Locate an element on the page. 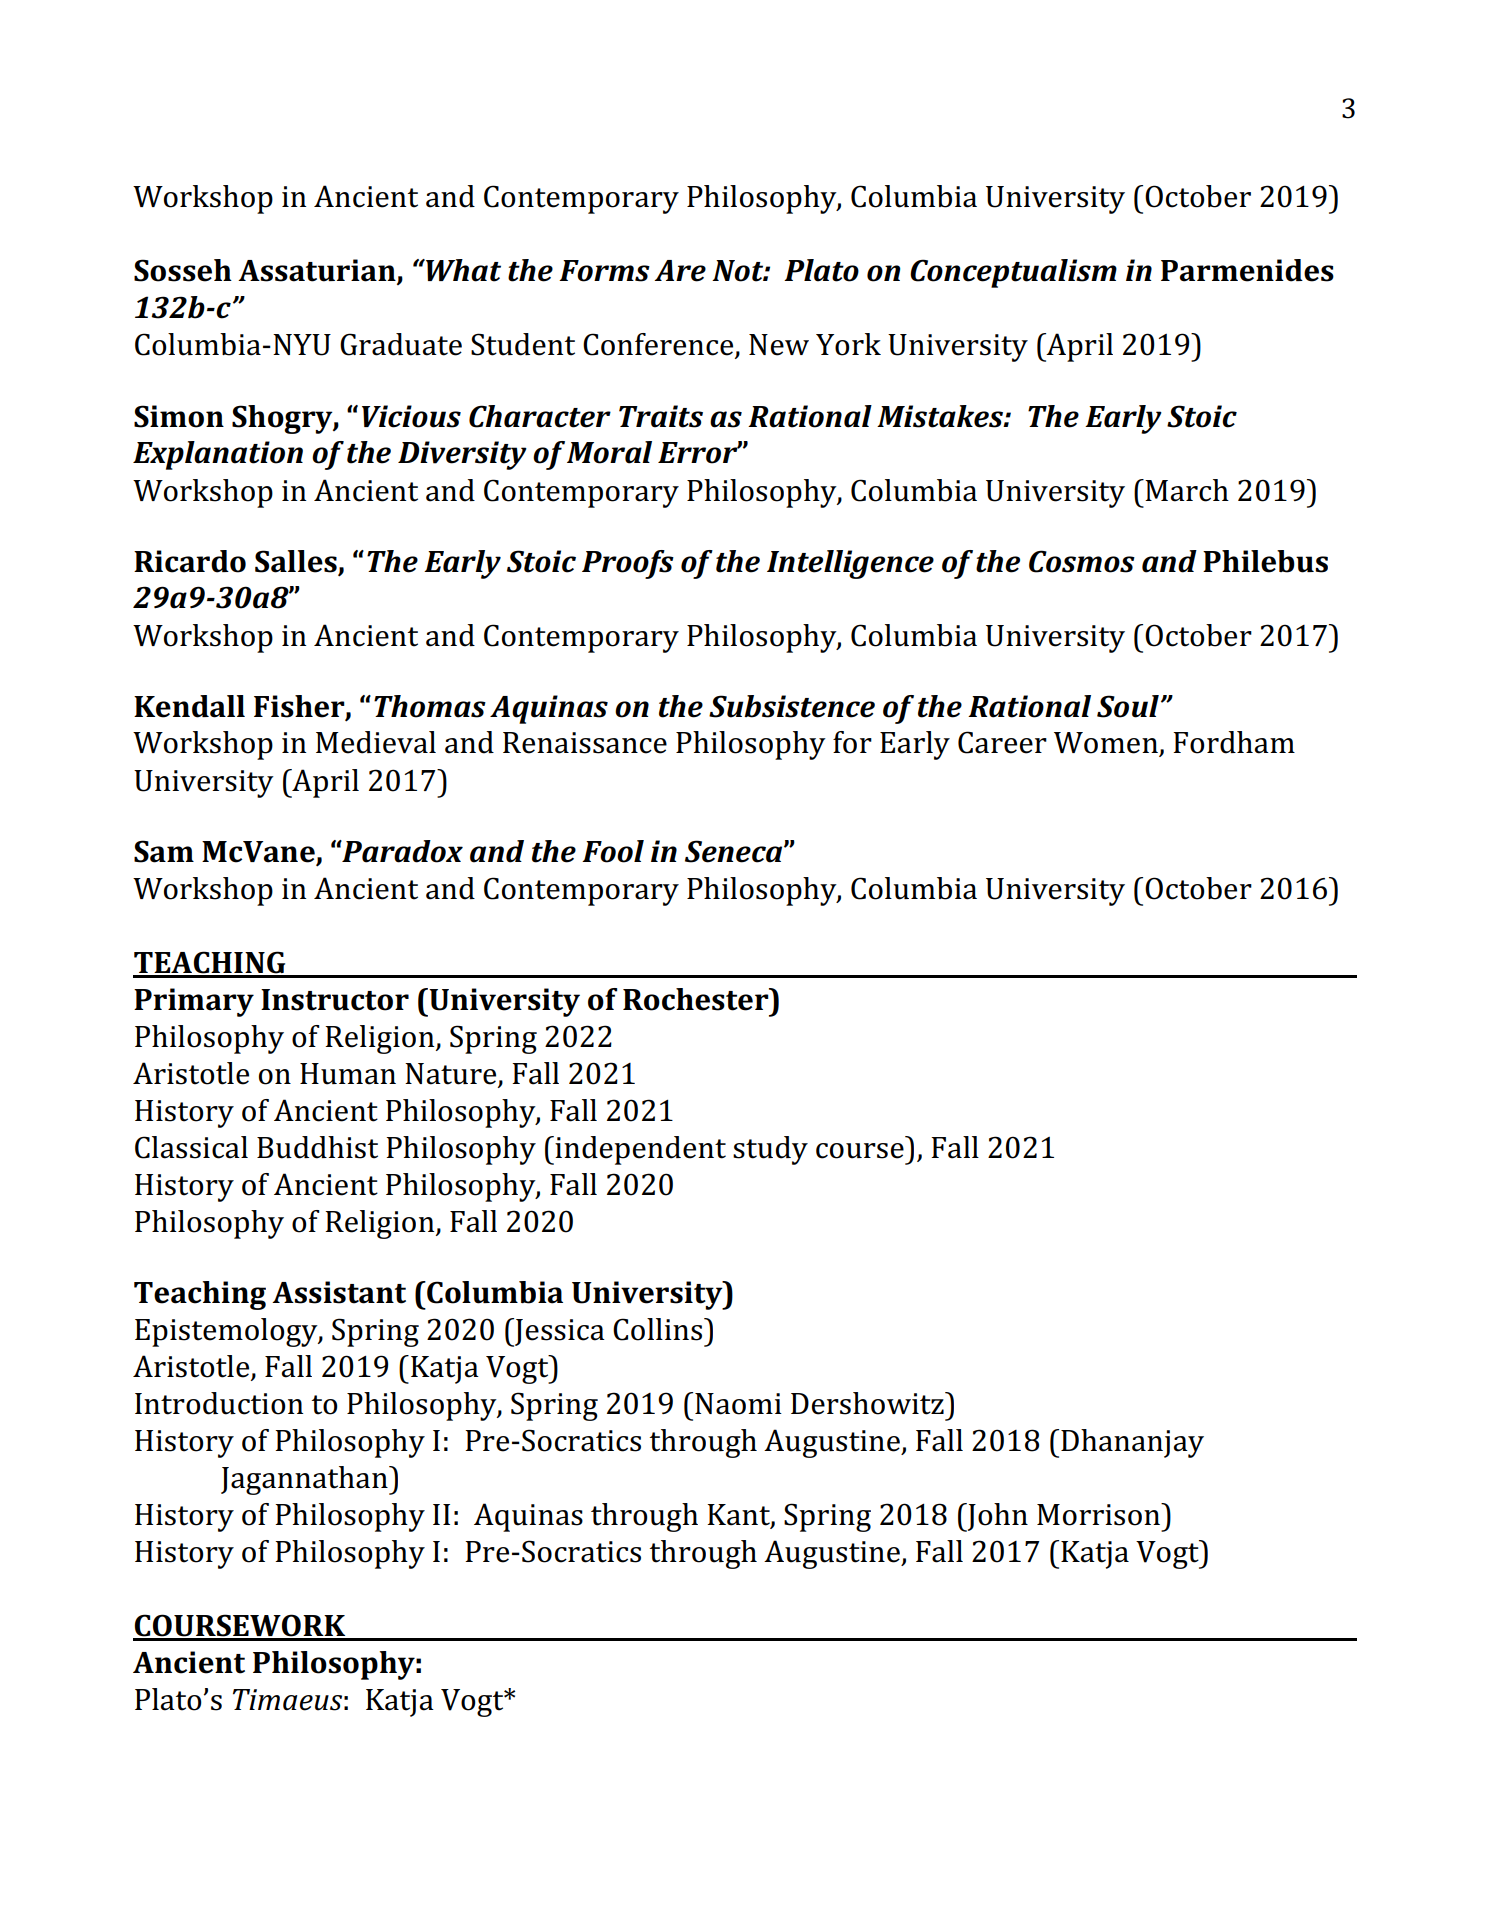  York is located at coordinates (848, 344).
